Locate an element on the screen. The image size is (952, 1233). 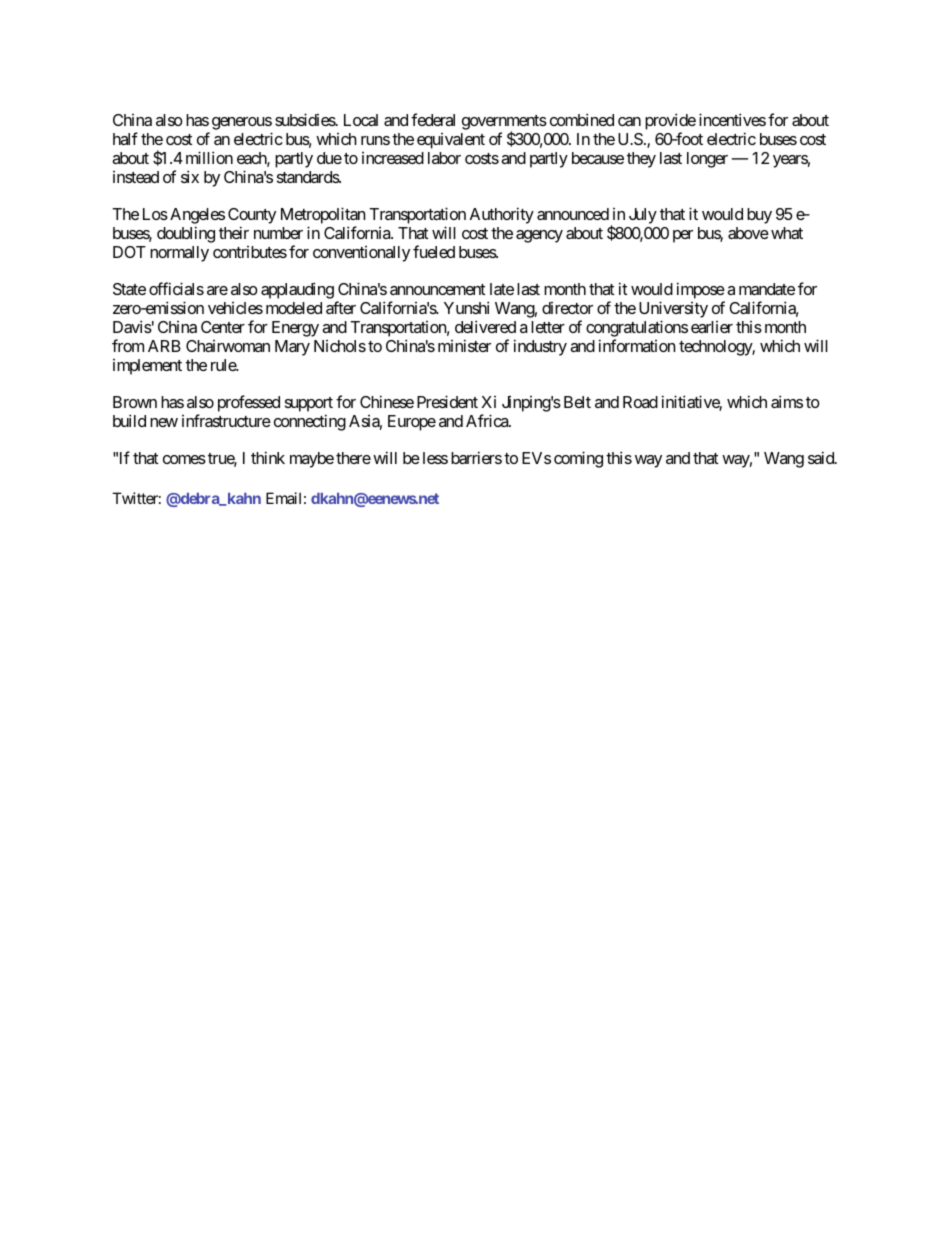
provide is located at coordinates (670, 123).
